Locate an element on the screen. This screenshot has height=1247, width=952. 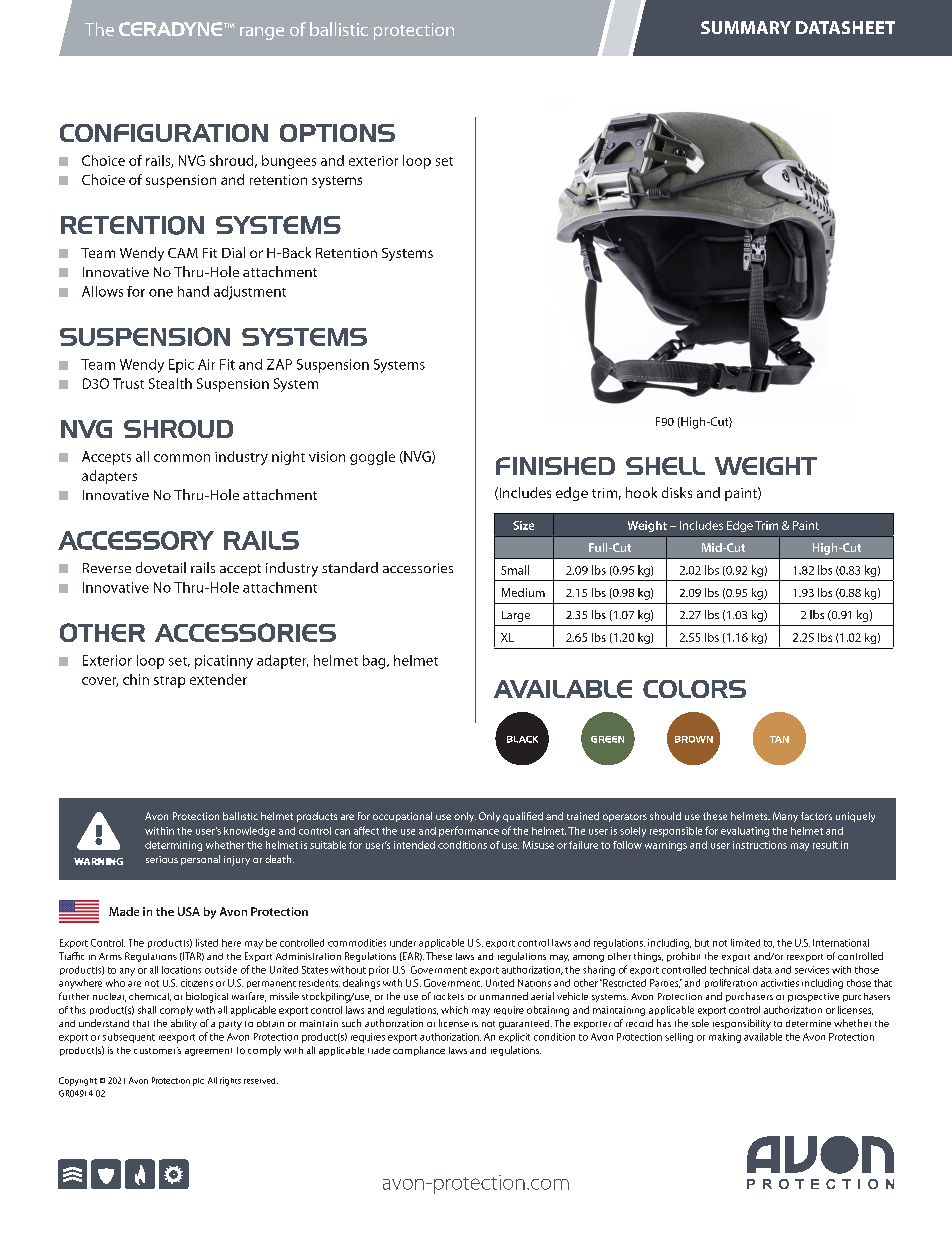
FINISHED is located at coordinates (555, 466).
